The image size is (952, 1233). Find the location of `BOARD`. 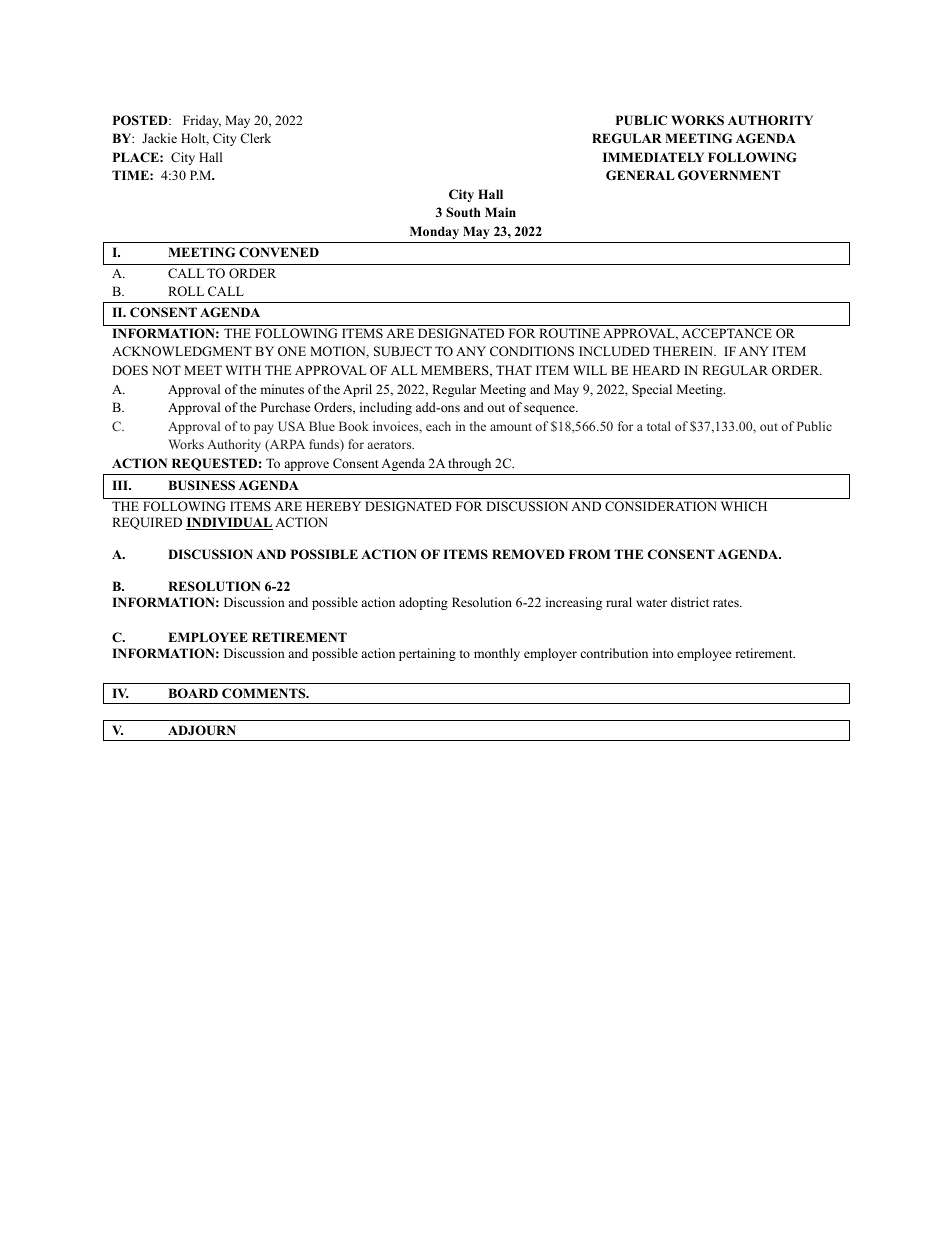

BOARD is located at coordinates (193, 693).
